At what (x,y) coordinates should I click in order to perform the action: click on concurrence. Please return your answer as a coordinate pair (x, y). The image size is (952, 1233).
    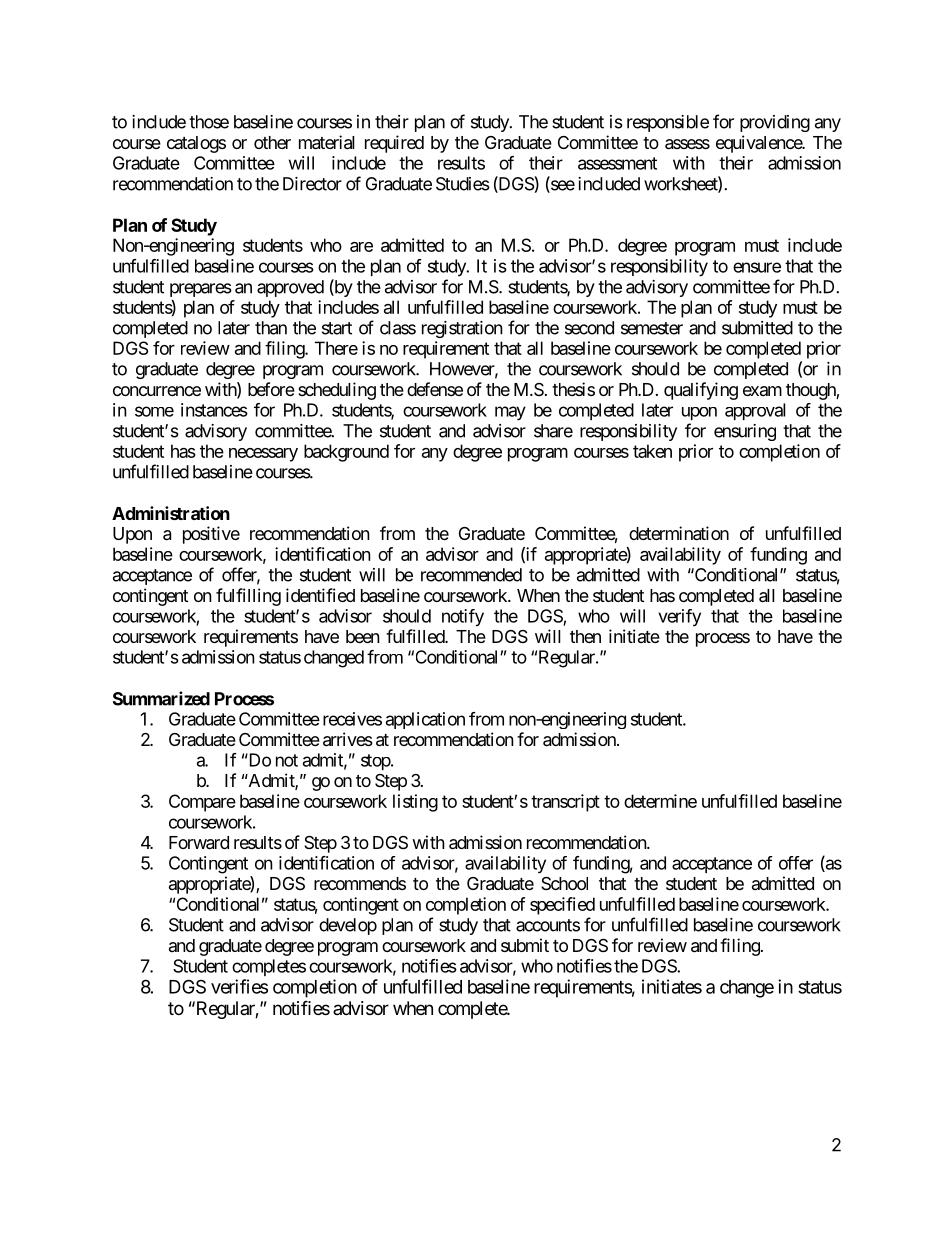
    Looking at the image, I should click on (157, 391).
